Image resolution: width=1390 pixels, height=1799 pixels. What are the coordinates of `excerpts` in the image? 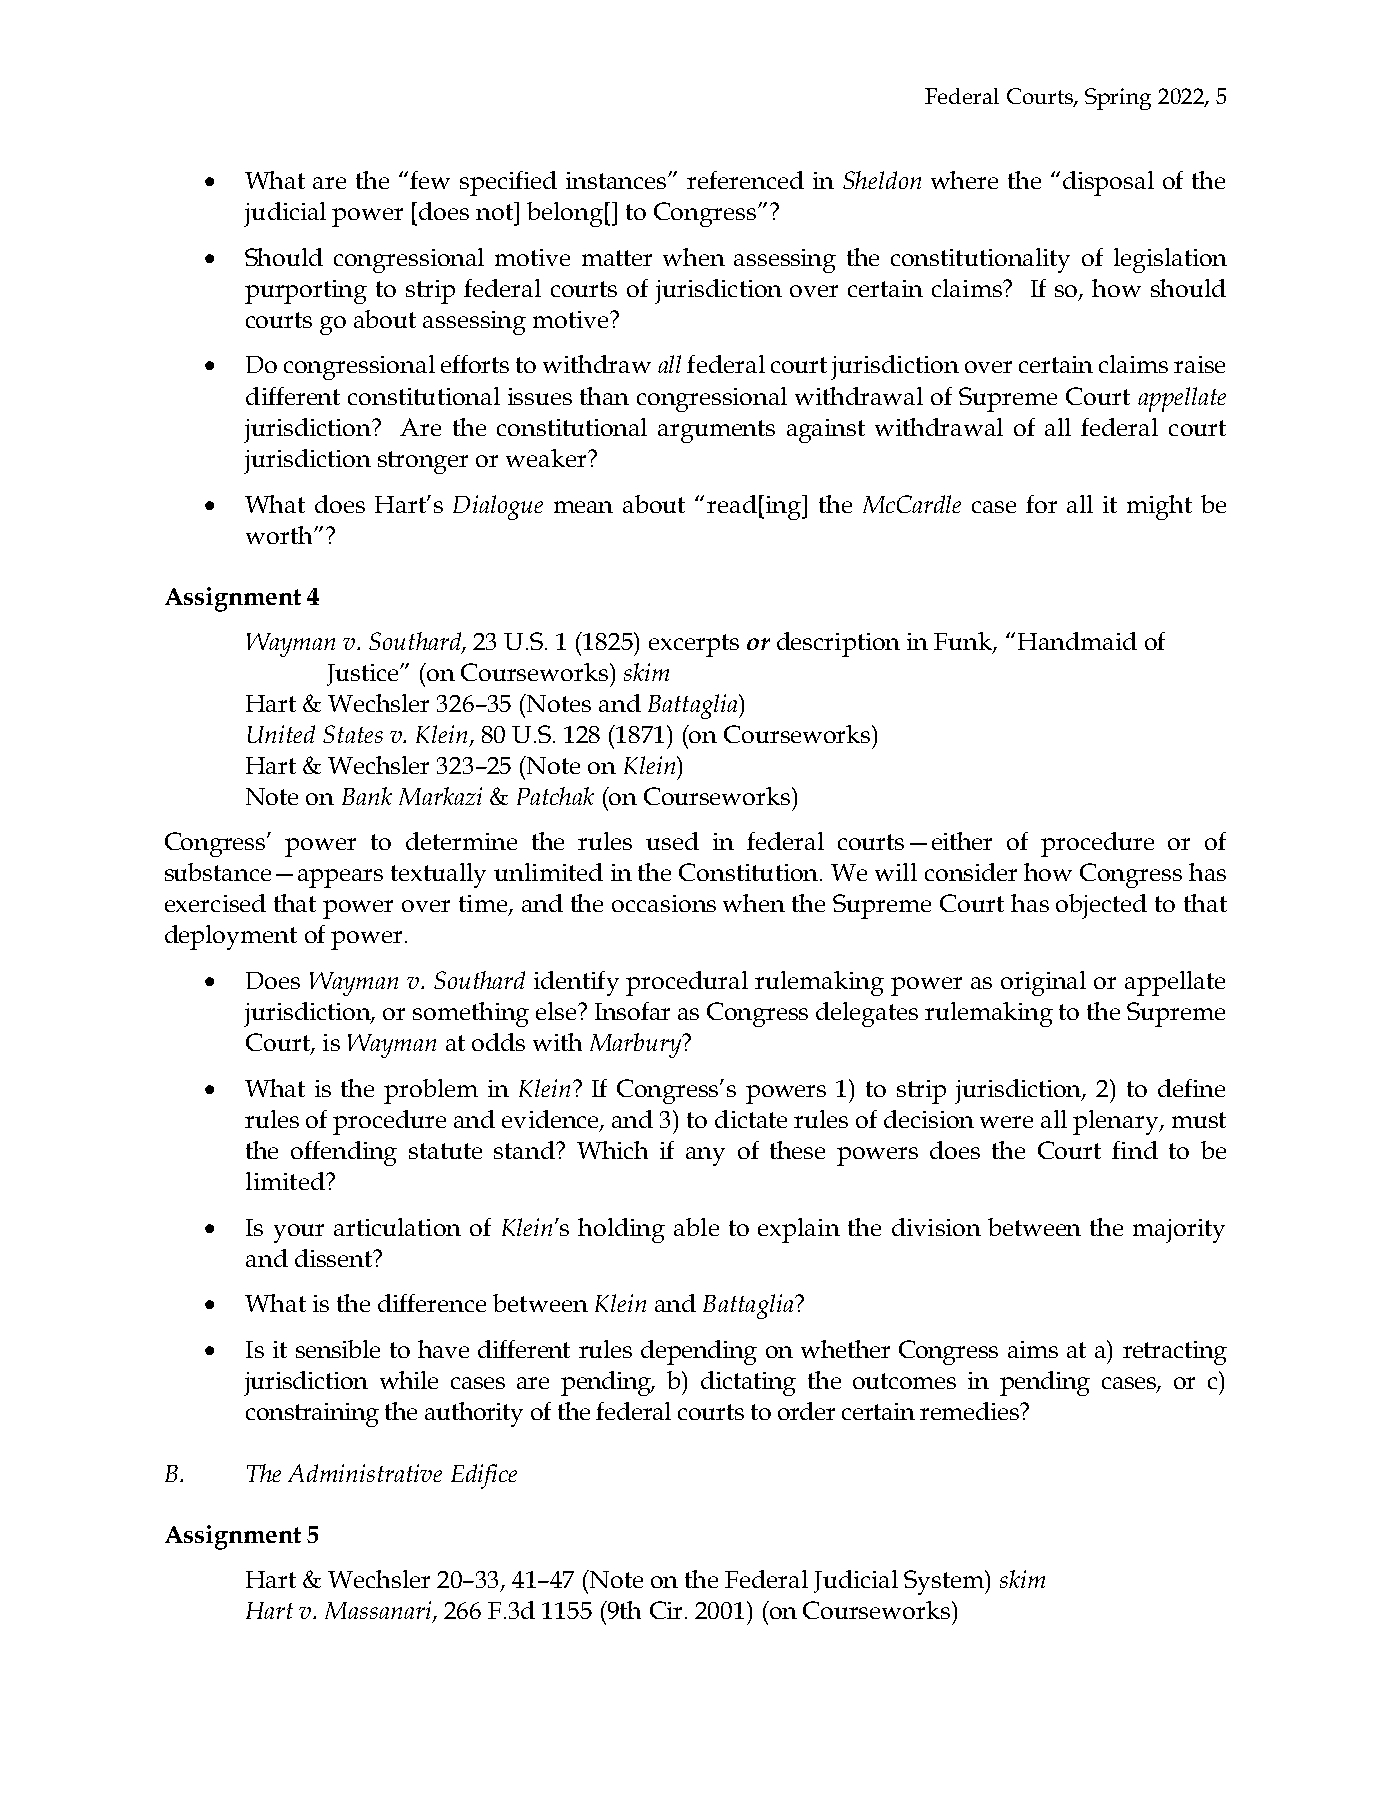 It's located at (694, 645).
